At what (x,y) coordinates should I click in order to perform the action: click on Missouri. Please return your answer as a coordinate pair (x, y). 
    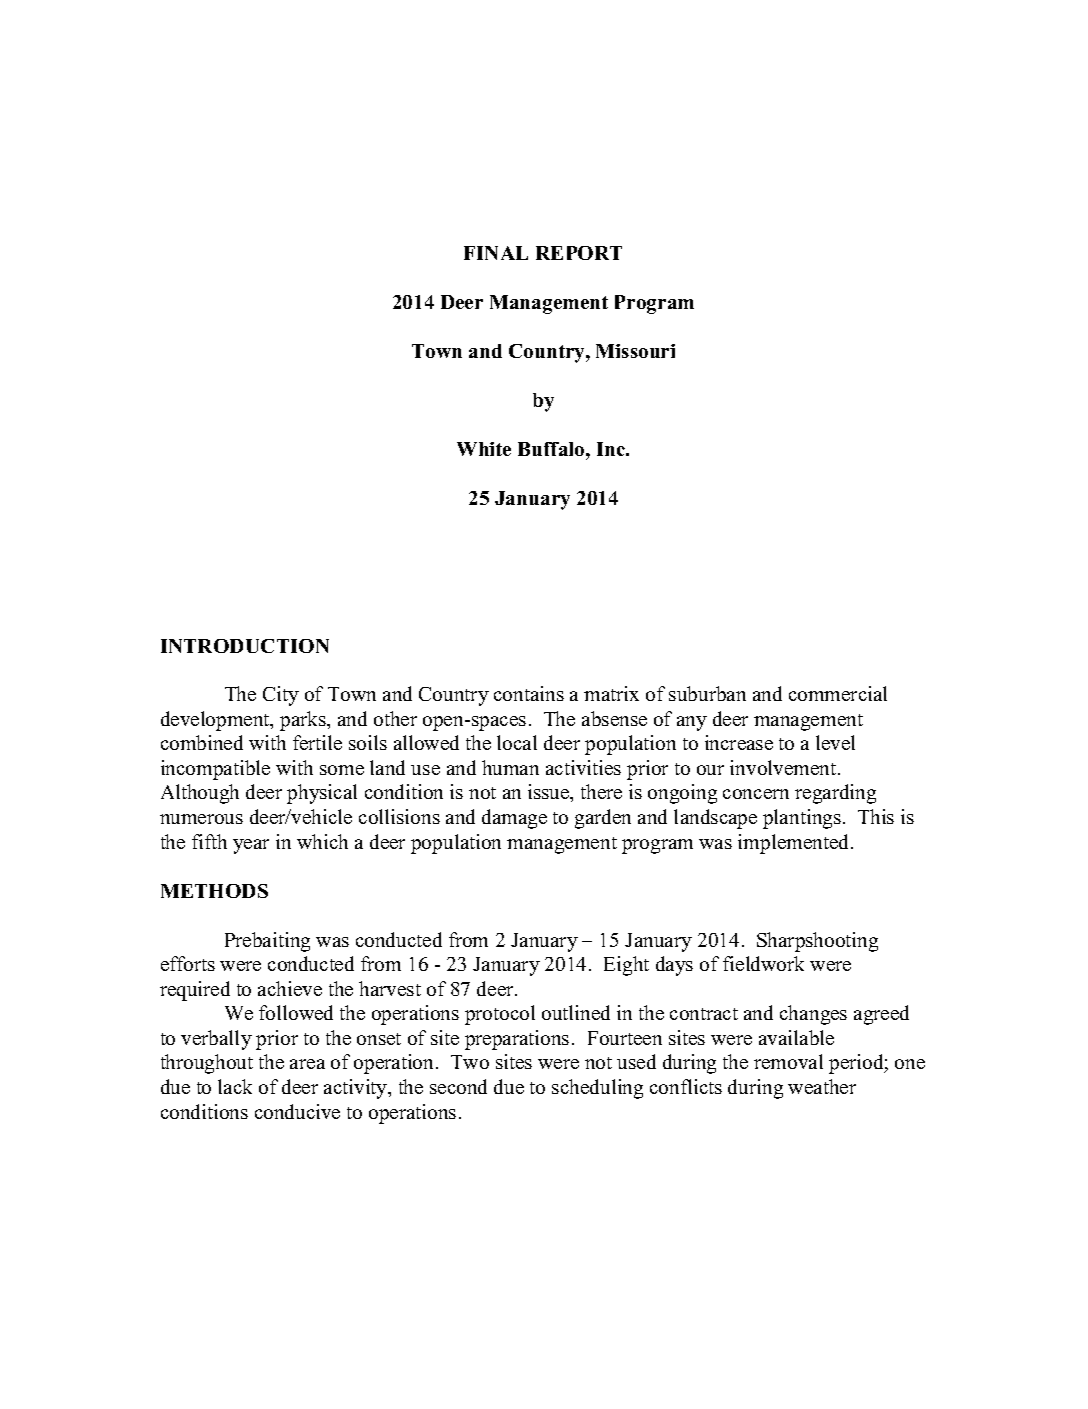
    Looking at the image, I should click on (635, 351).
